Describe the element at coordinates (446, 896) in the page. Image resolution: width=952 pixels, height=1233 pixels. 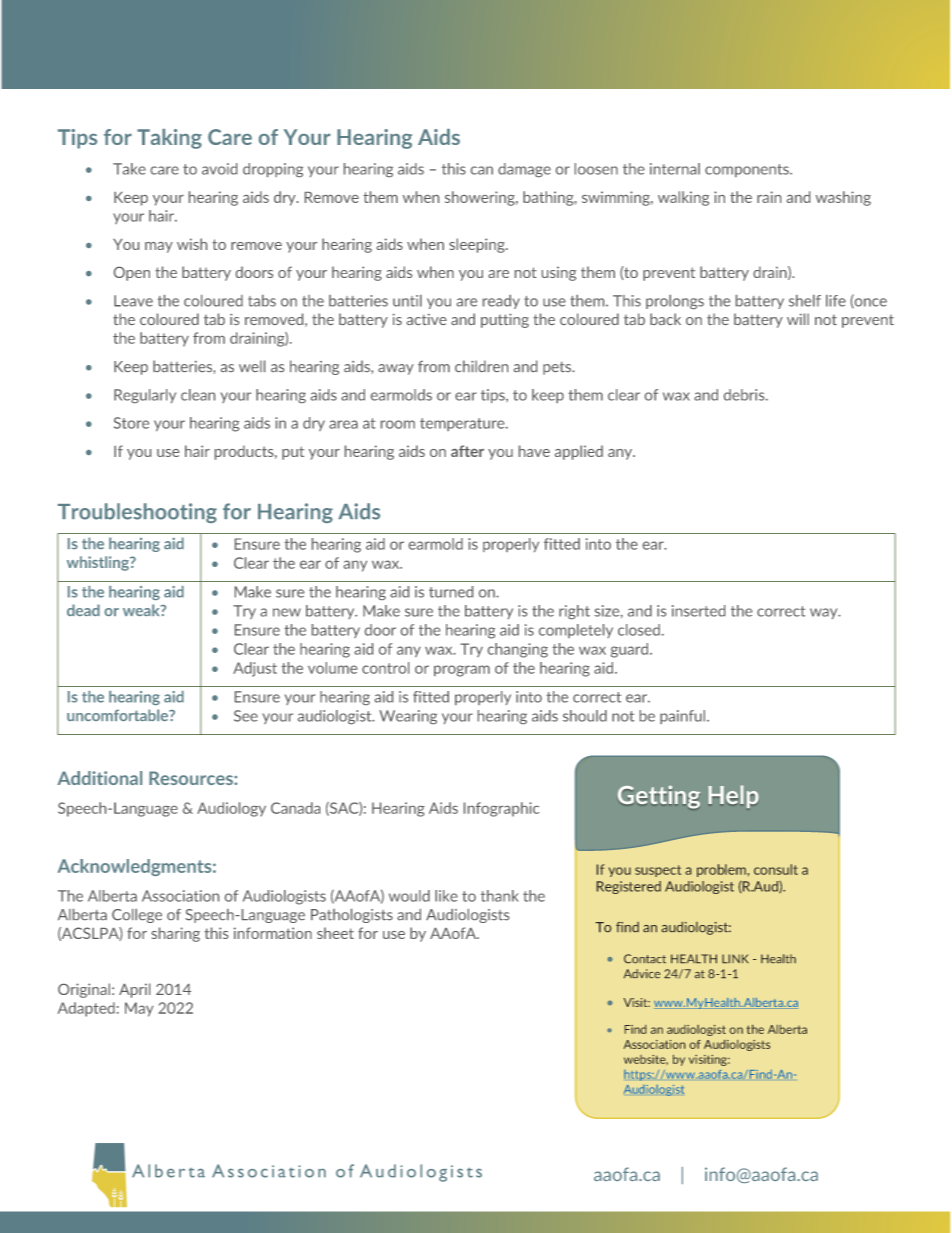
I see `like` at that location.
